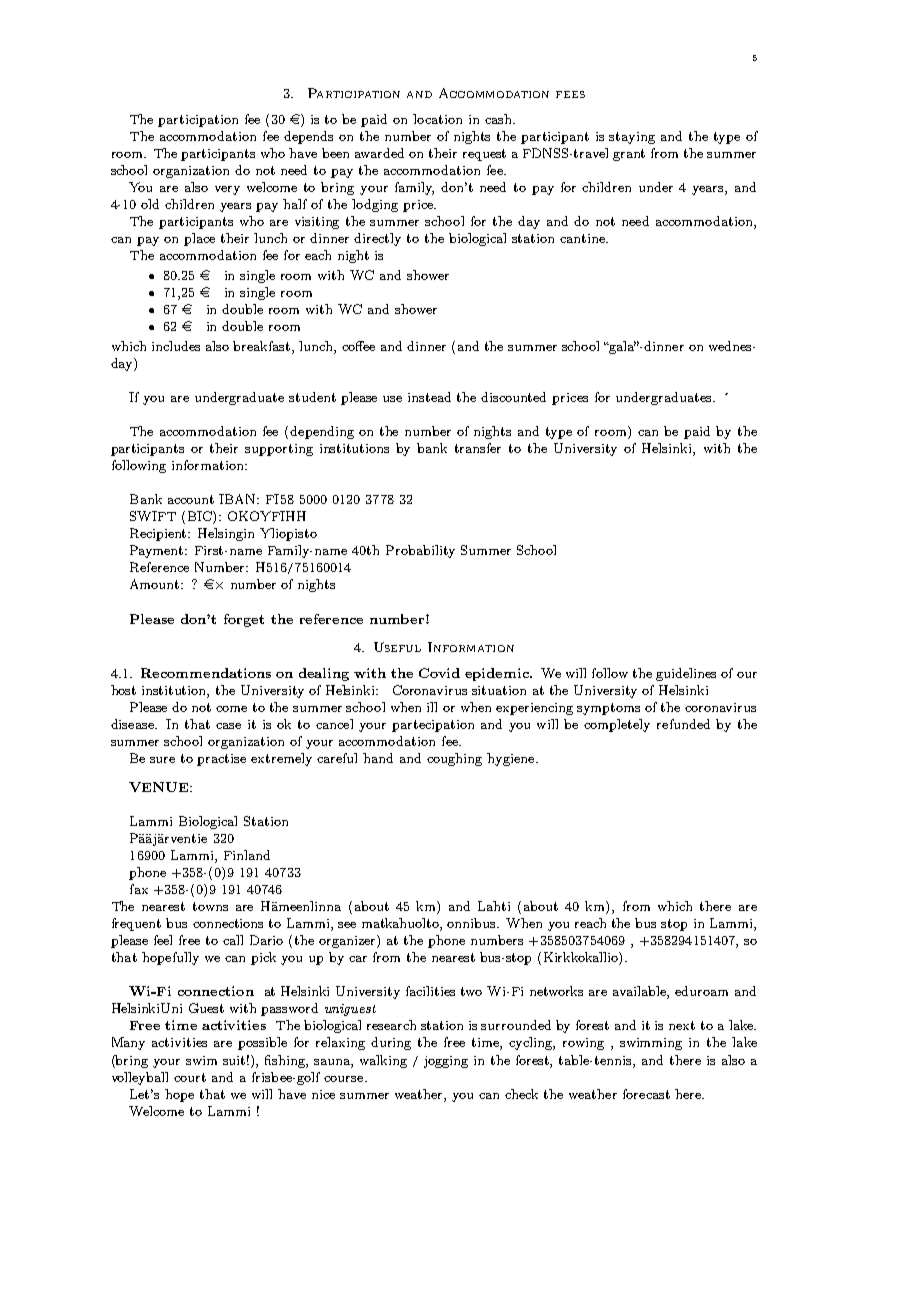 The width and height of the image is (924, 1308). What do you see at coordinates (190, 1077) in the image?
I see `court` at bounding box center [190, 1077].
